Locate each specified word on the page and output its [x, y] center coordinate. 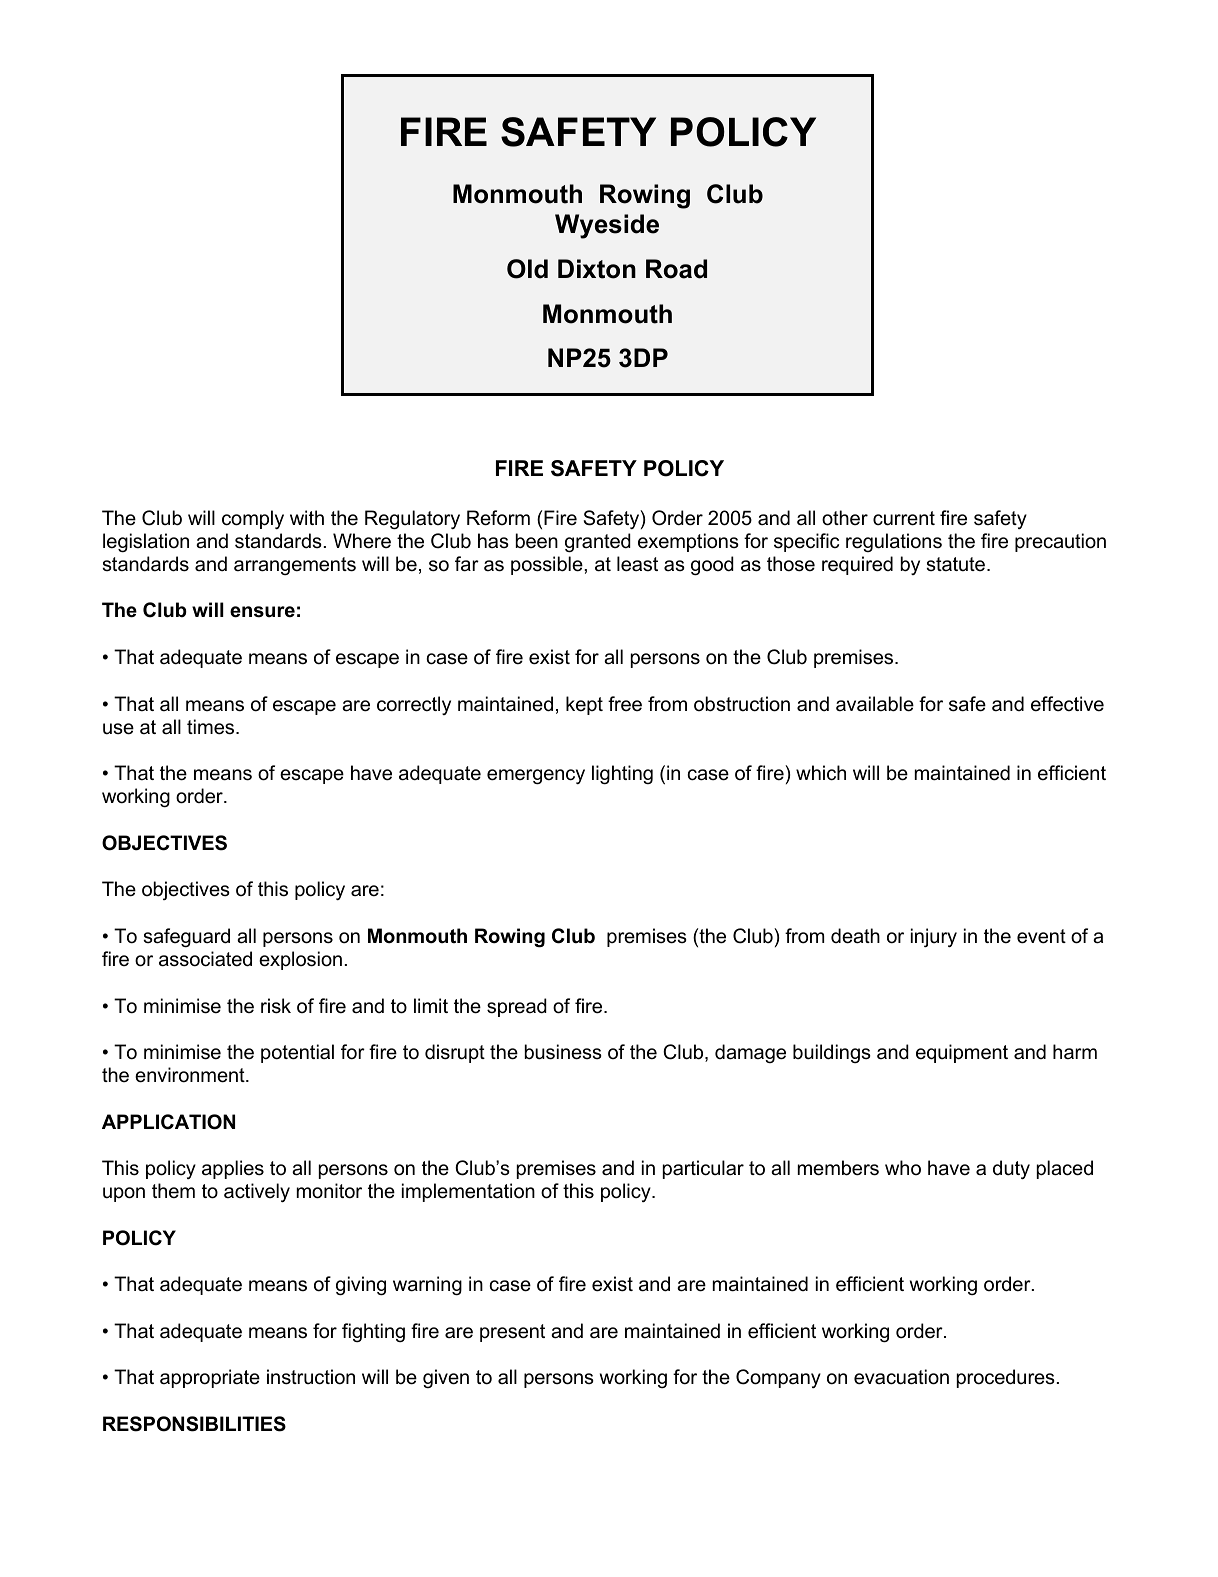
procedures [1006, 1378]
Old [527, 269]
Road [676, 269]
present [512, 1333]
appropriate [210, 1378]
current [904, 518]
